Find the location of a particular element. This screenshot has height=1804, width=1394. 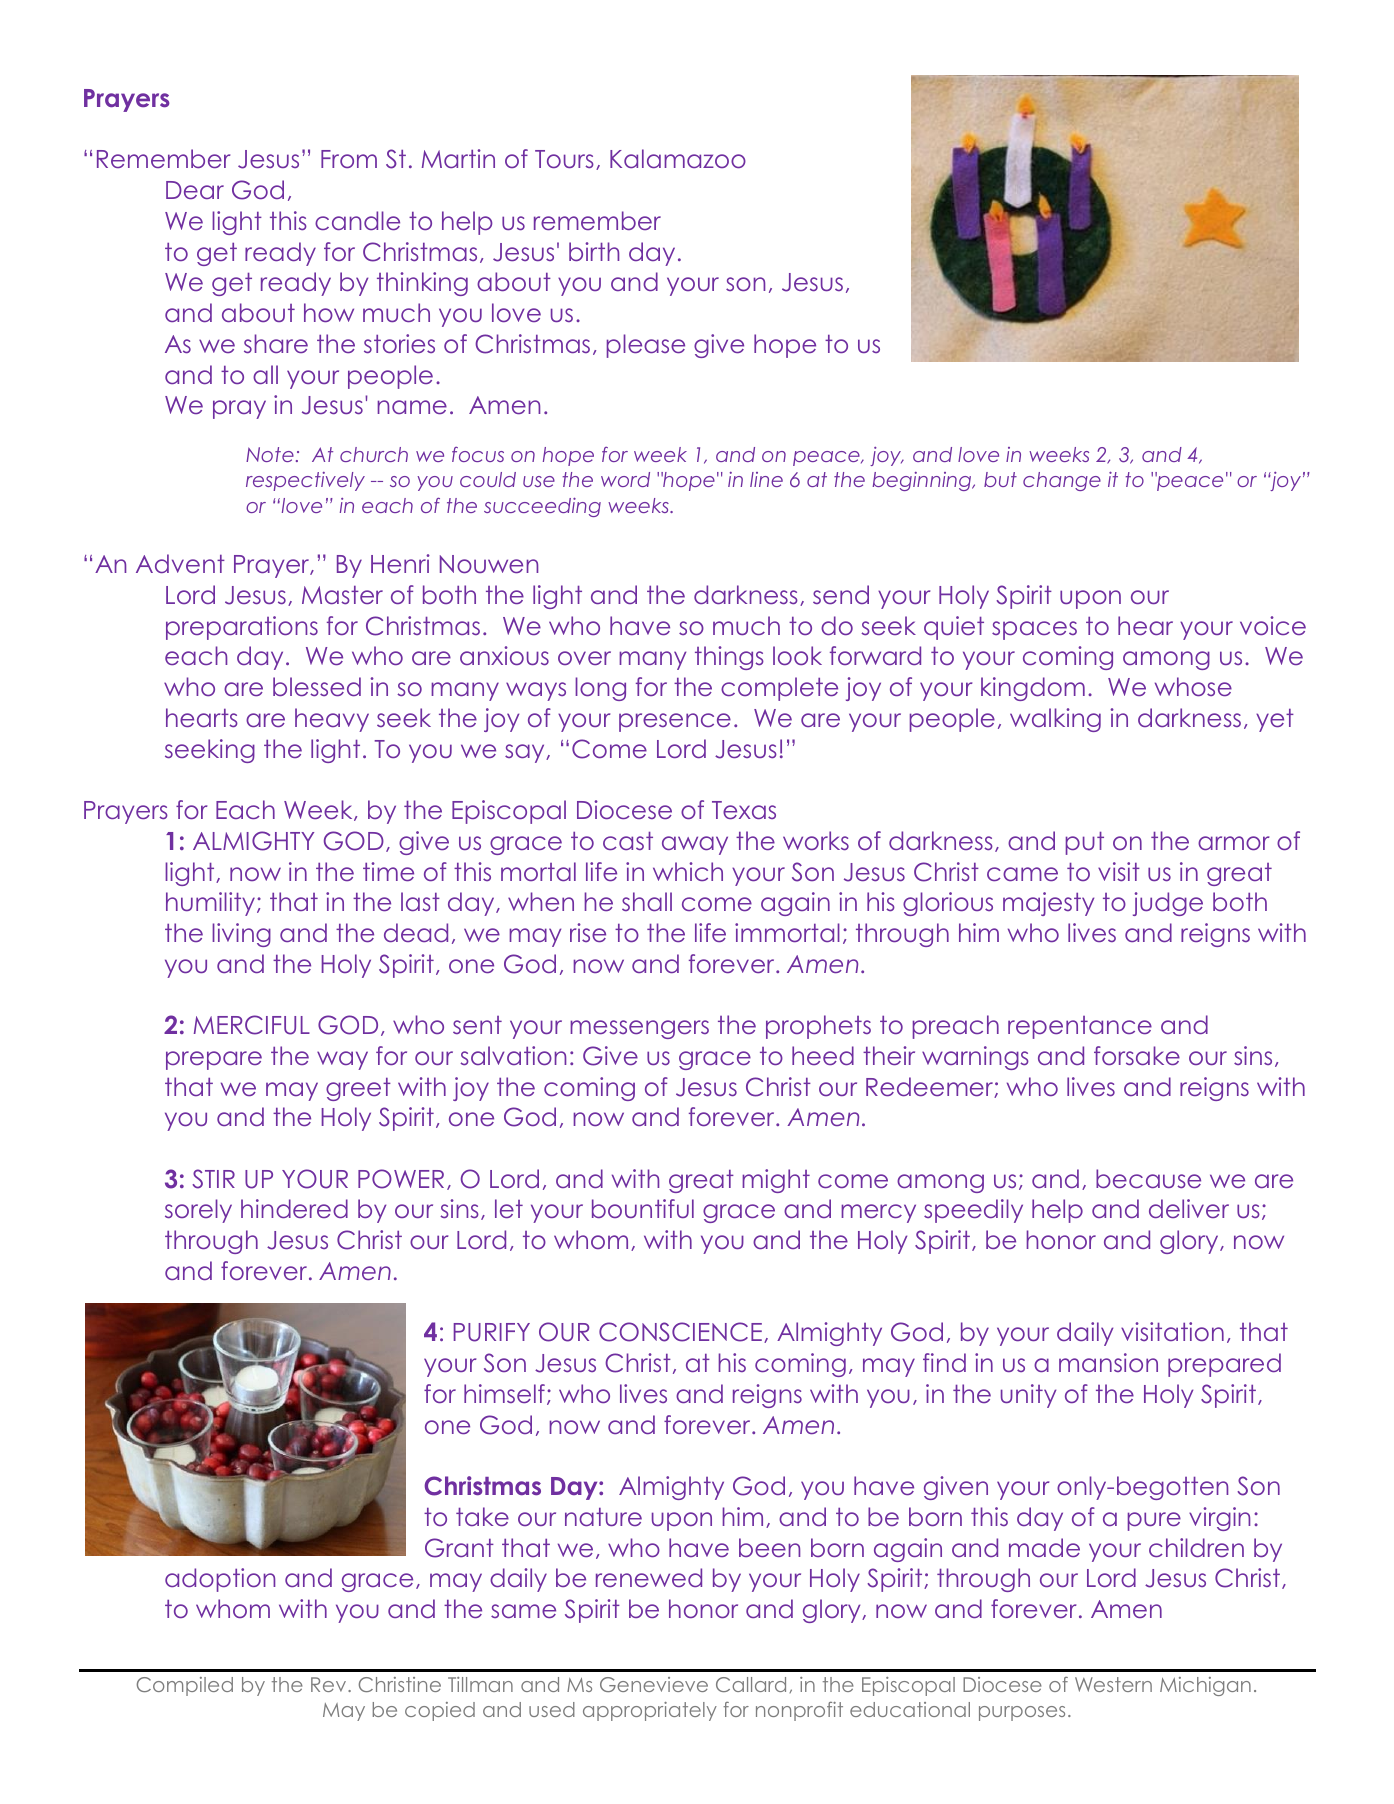

Callard is located at coordinates (751, 1684).
